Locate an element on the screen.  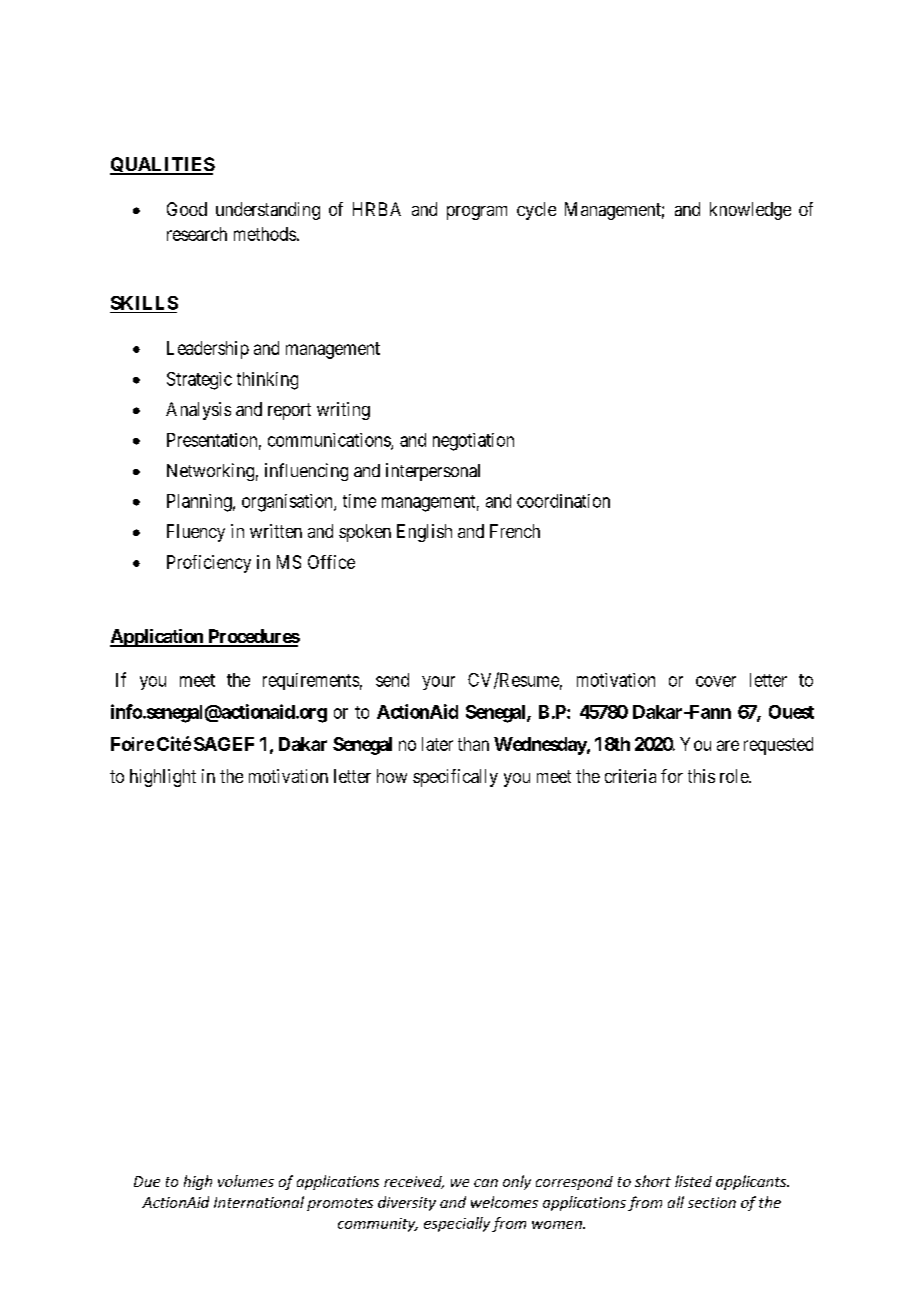
negotiation is located at coordinates (473, 442).
